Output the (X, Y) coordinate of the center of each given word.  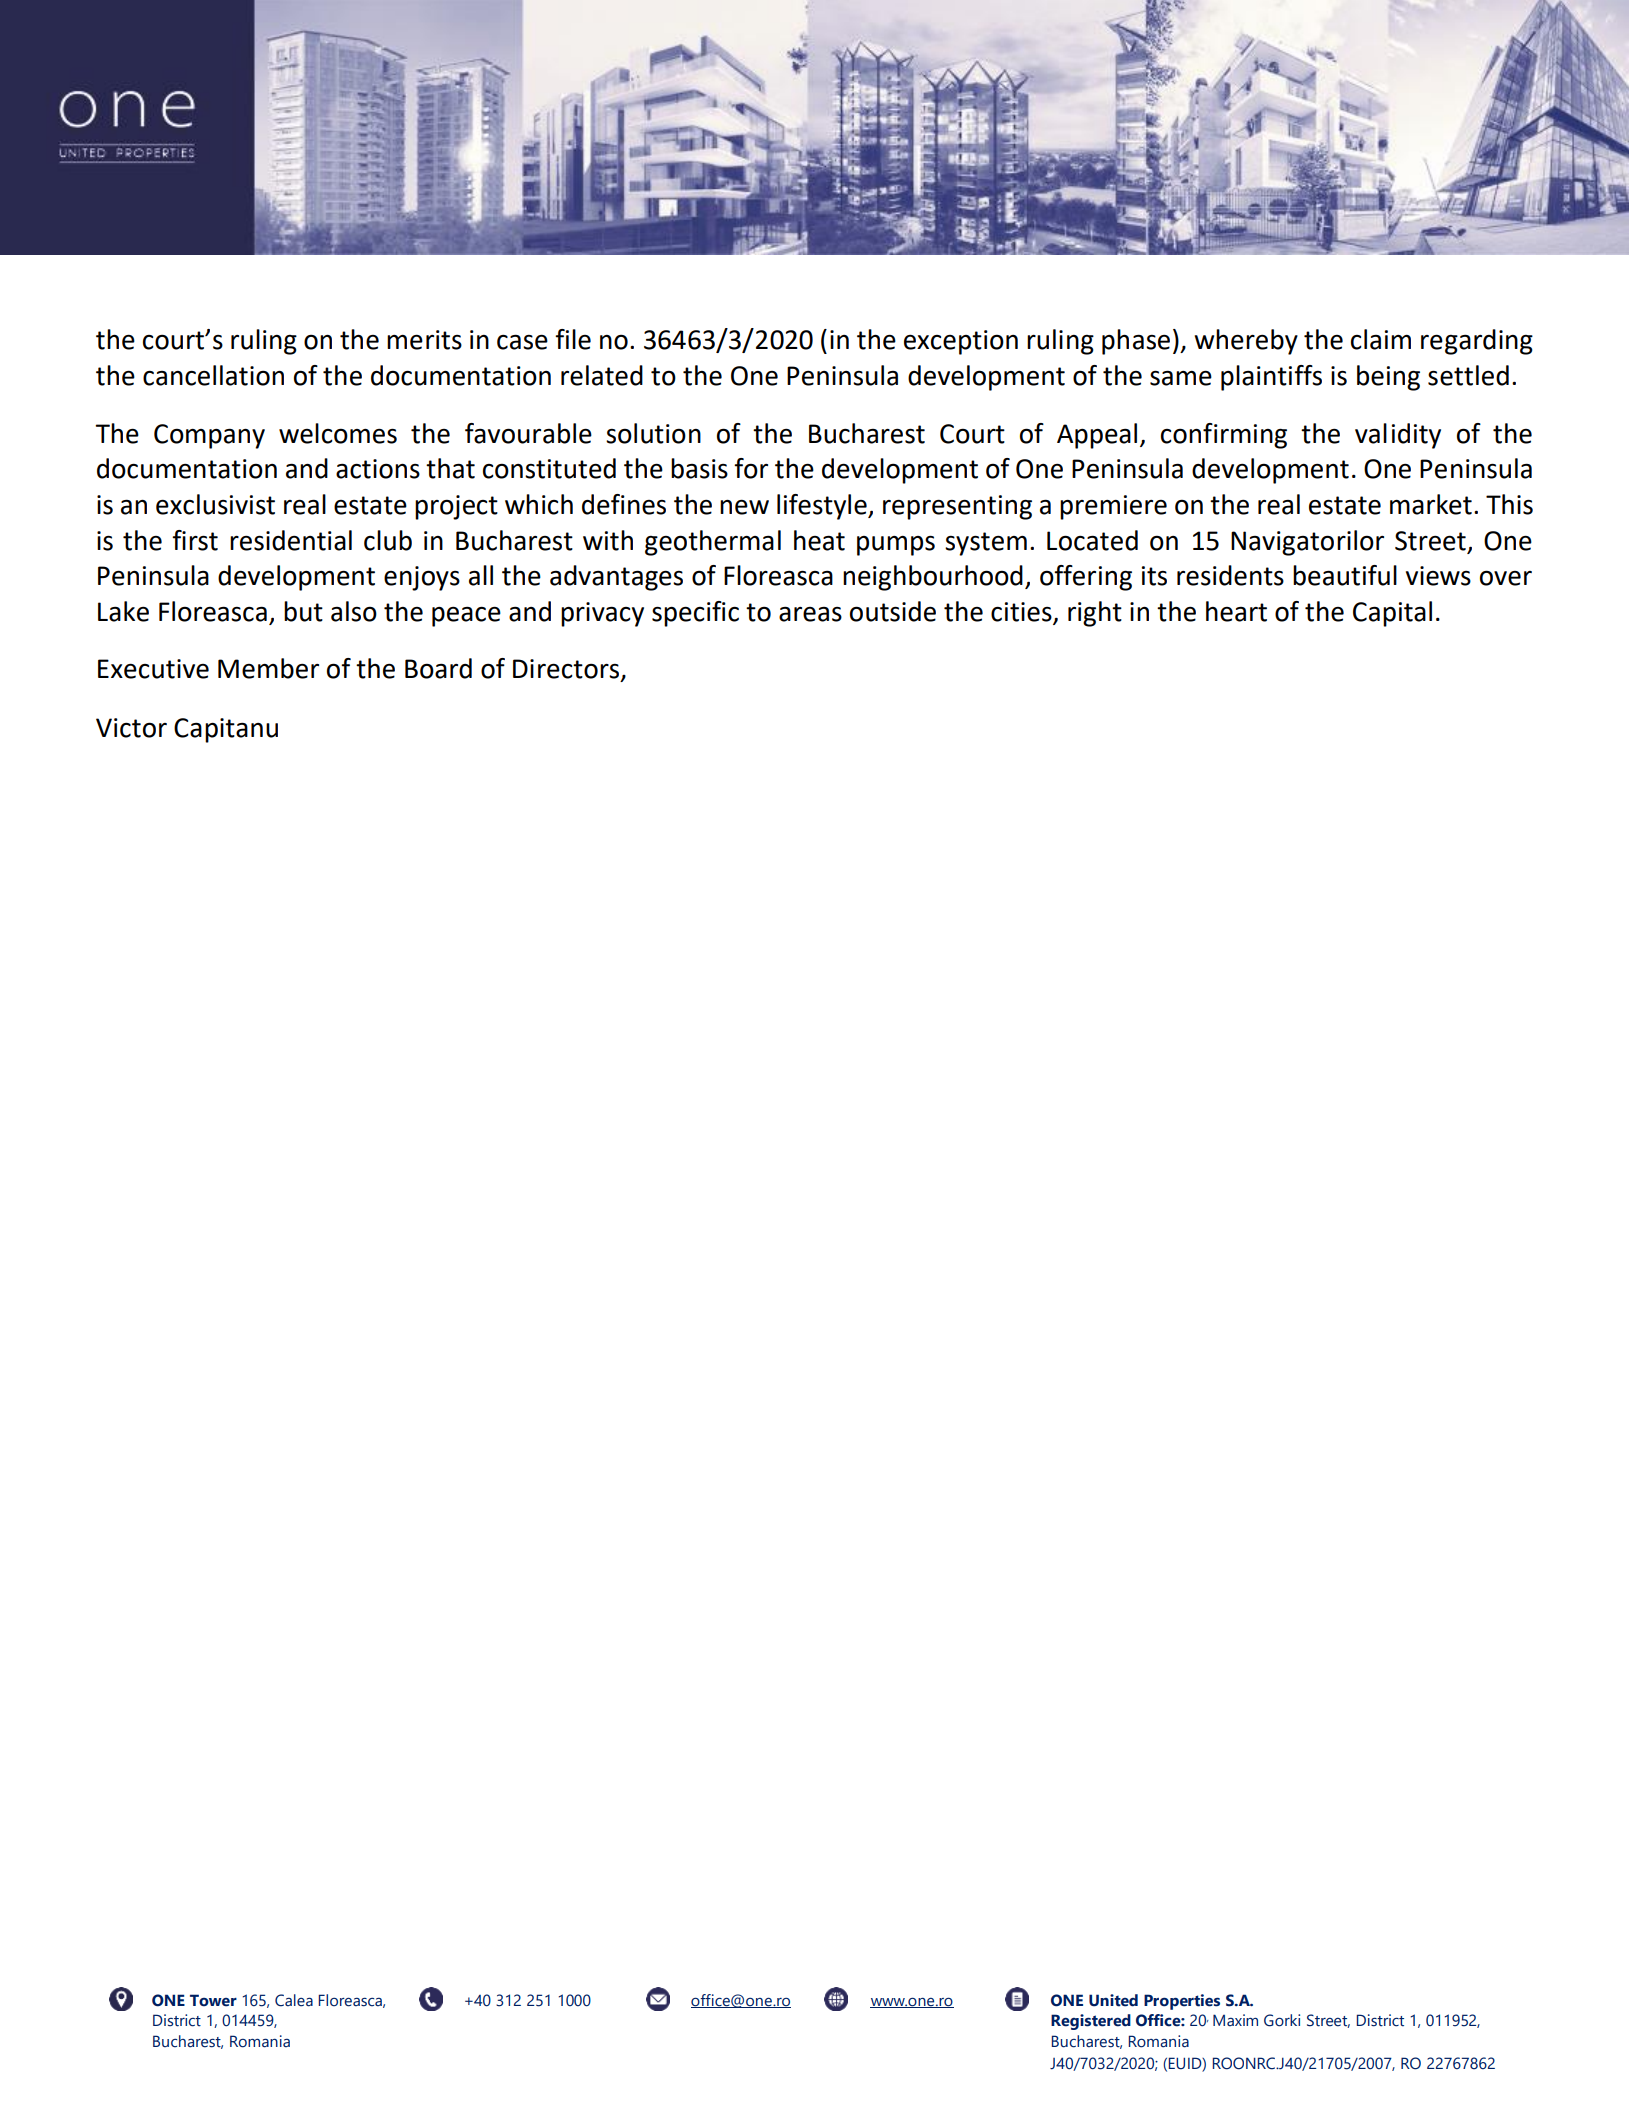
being (1388, 378)
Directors (566, 669)
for (751, 468)
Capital (1392, 614)
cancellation (213, 375)
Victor (131, 728)
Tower (213, 2000)
